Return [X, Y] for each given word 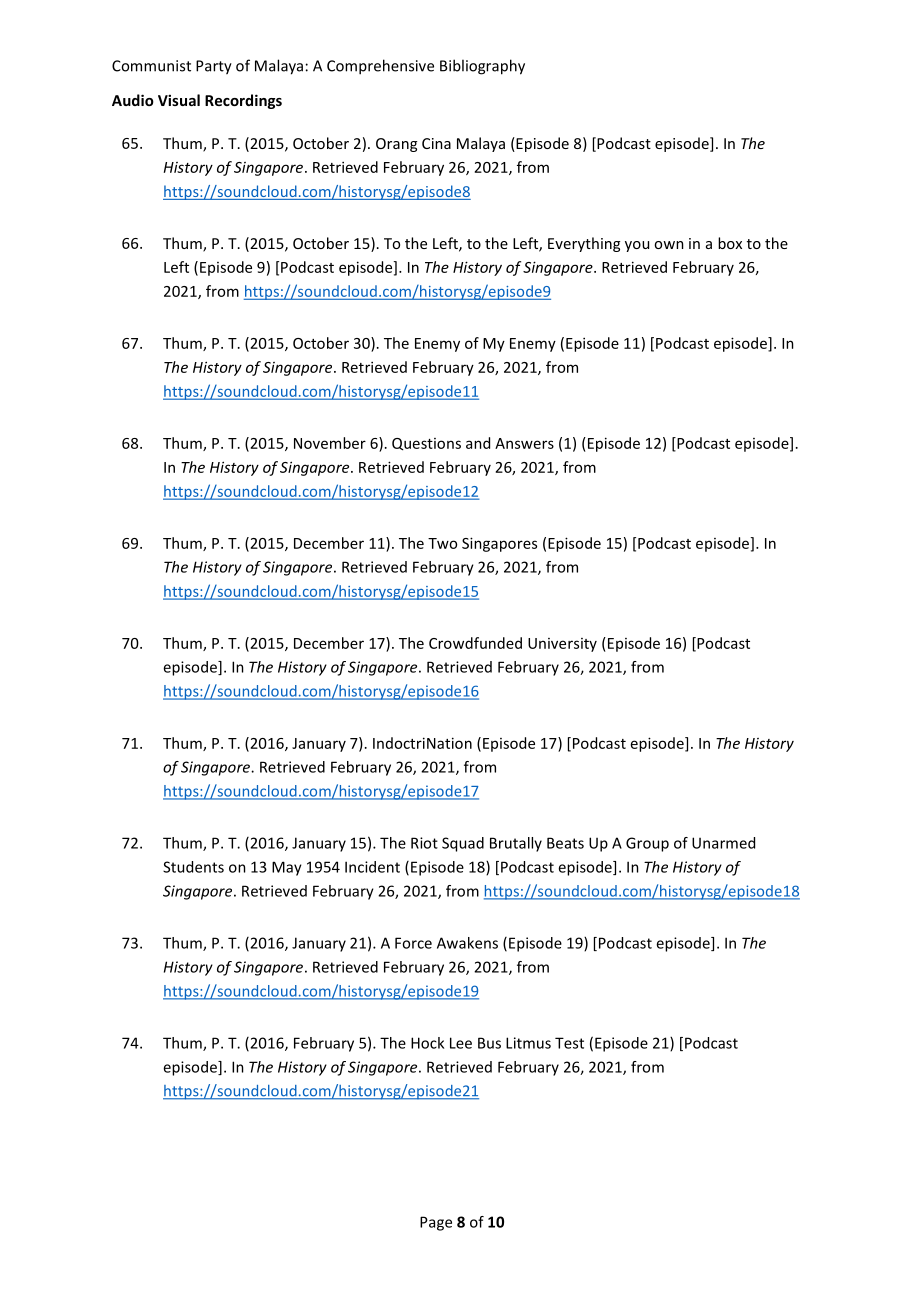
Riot [424, 843]
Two [442, 543]
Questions [426, 444]
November [330, 443]
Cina [436, 143]
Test [569, 1043]
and [478, 443]
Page [436, 1223]
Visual [179, 100]
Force [413, 943]
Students [193, 867]
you [637, 246]
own [669, 245]
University [562, 645]
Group [647, 844]
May [287, 868]
